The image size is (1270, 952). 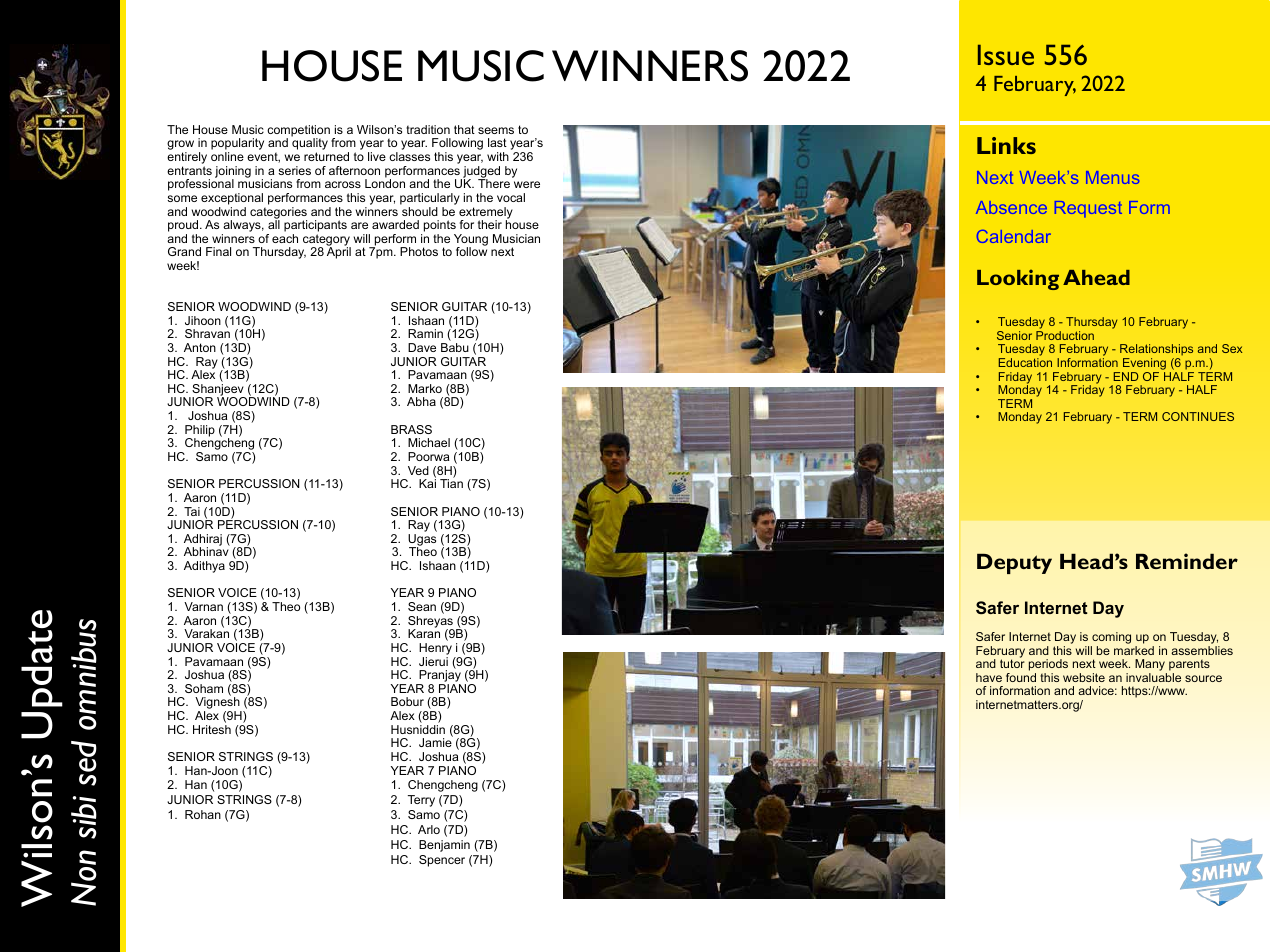 I want to click on website, so click(x=1084, y=677).
